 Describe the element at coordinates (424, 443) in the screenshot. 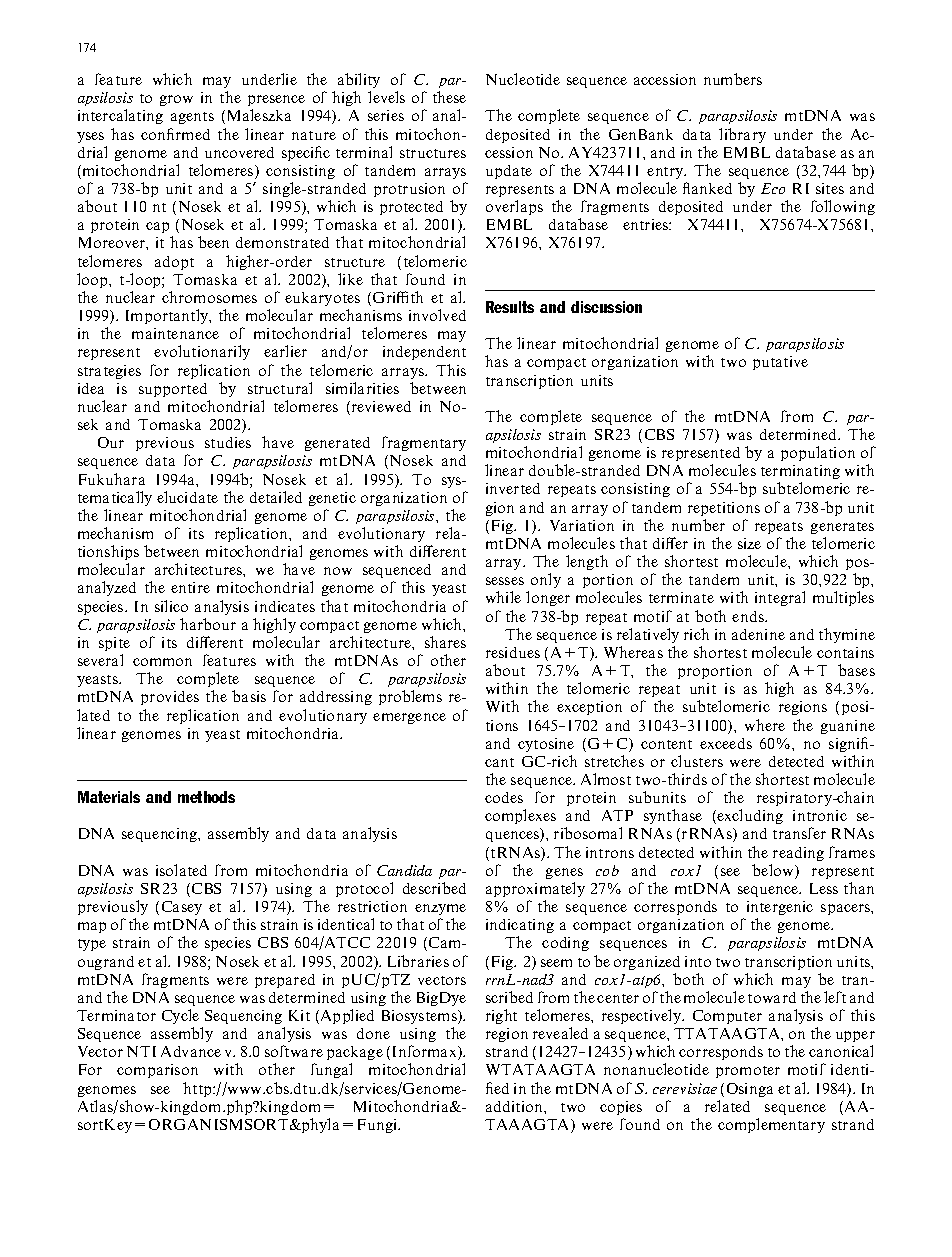

I see `fragmentary` at that location.
